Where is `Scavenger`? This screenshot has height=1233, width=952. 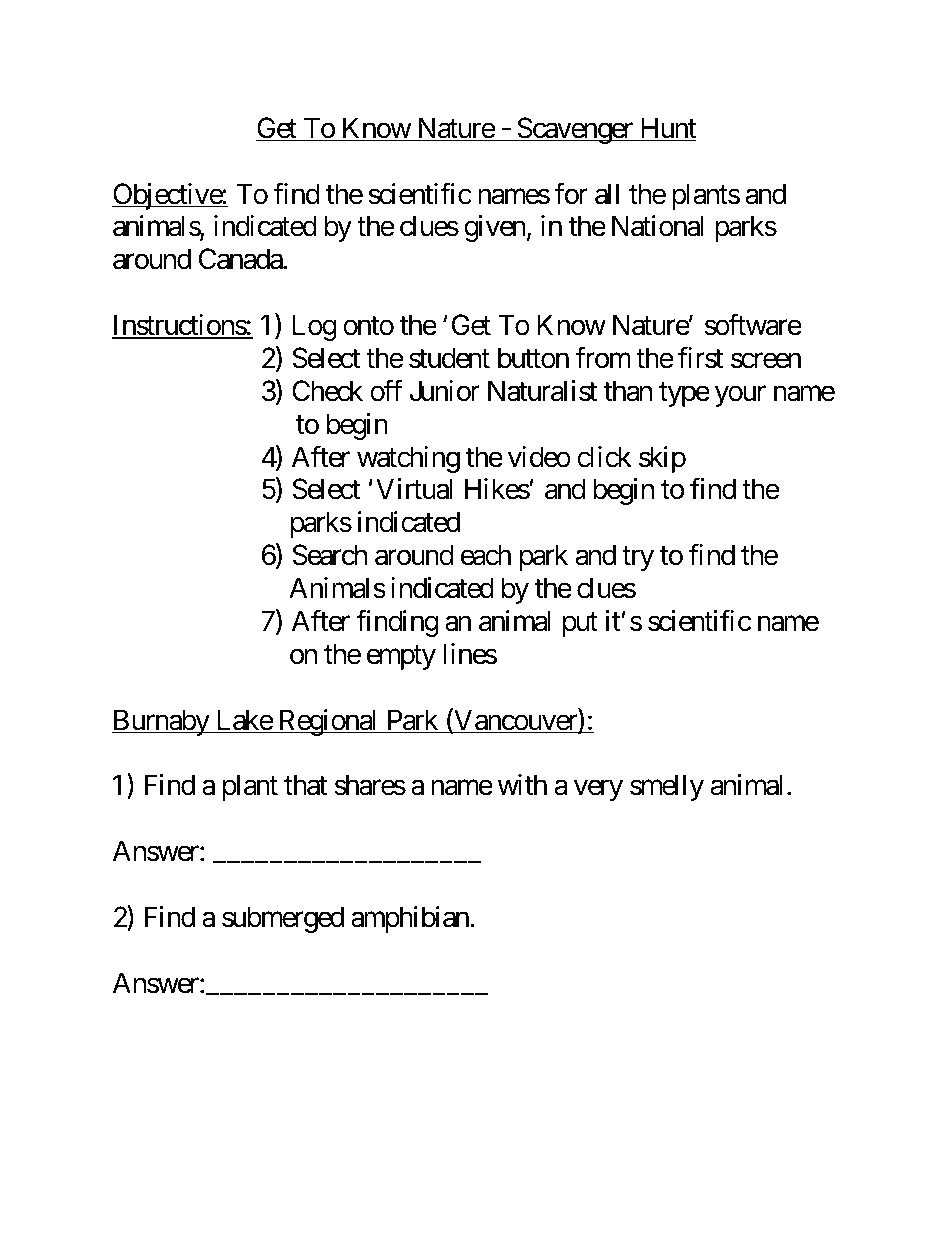 Scavenger is located at coordinates (575, 130).
